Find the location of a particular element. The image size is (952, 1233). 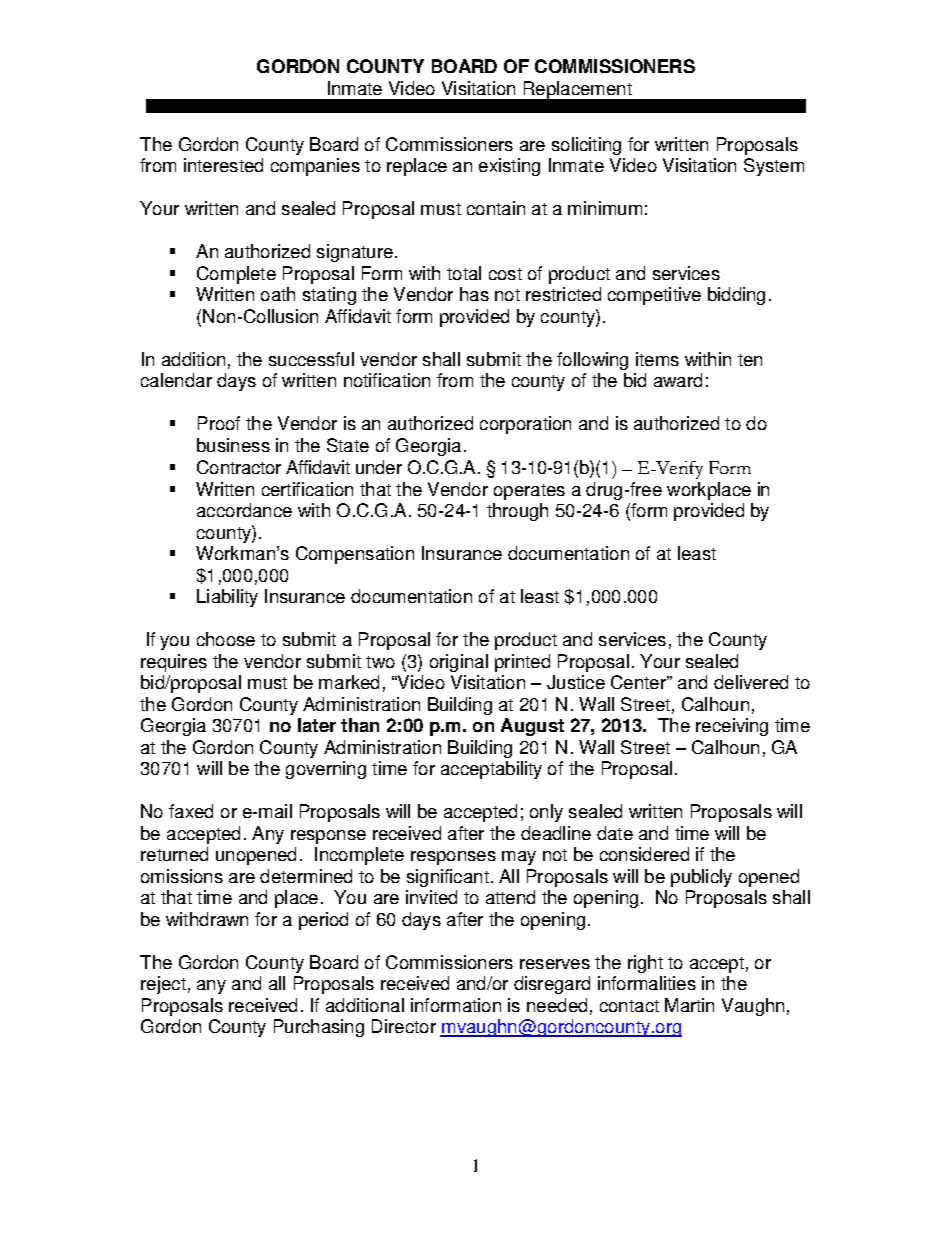

Director is located at coordinates (404, 1026).
